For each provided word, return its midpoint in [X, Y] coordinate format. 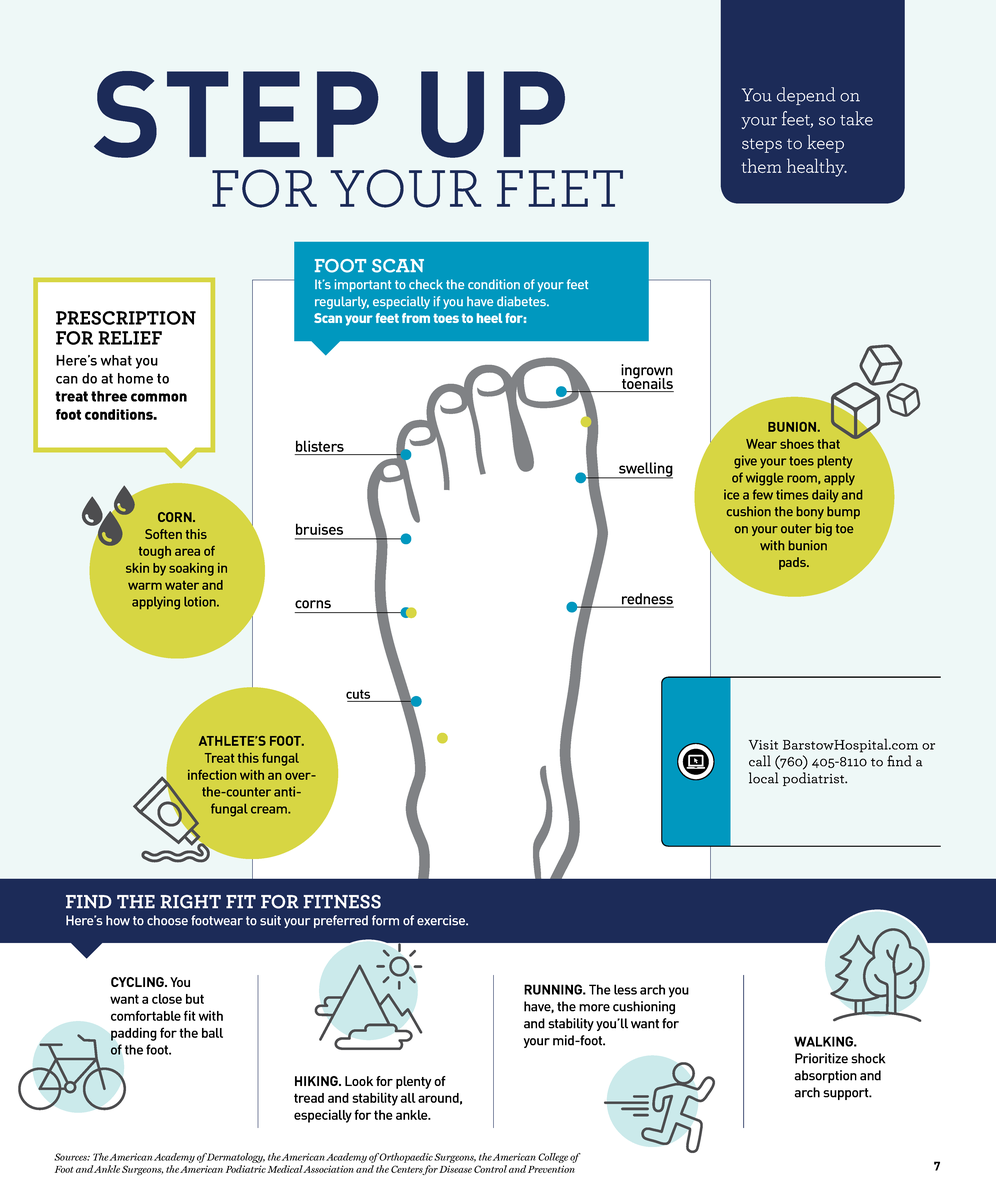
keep [825, 144]
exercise [442, 920]
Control [490, 1169]
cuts [358, 694]
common [159, 397]
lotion [201, 601]
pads [793, 563]
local [763, 778]
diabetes [522, 301]
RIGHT [190, 902]
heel [489, 318]
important [363, 285]
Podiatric [246, 1169]
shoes [797, 444]
